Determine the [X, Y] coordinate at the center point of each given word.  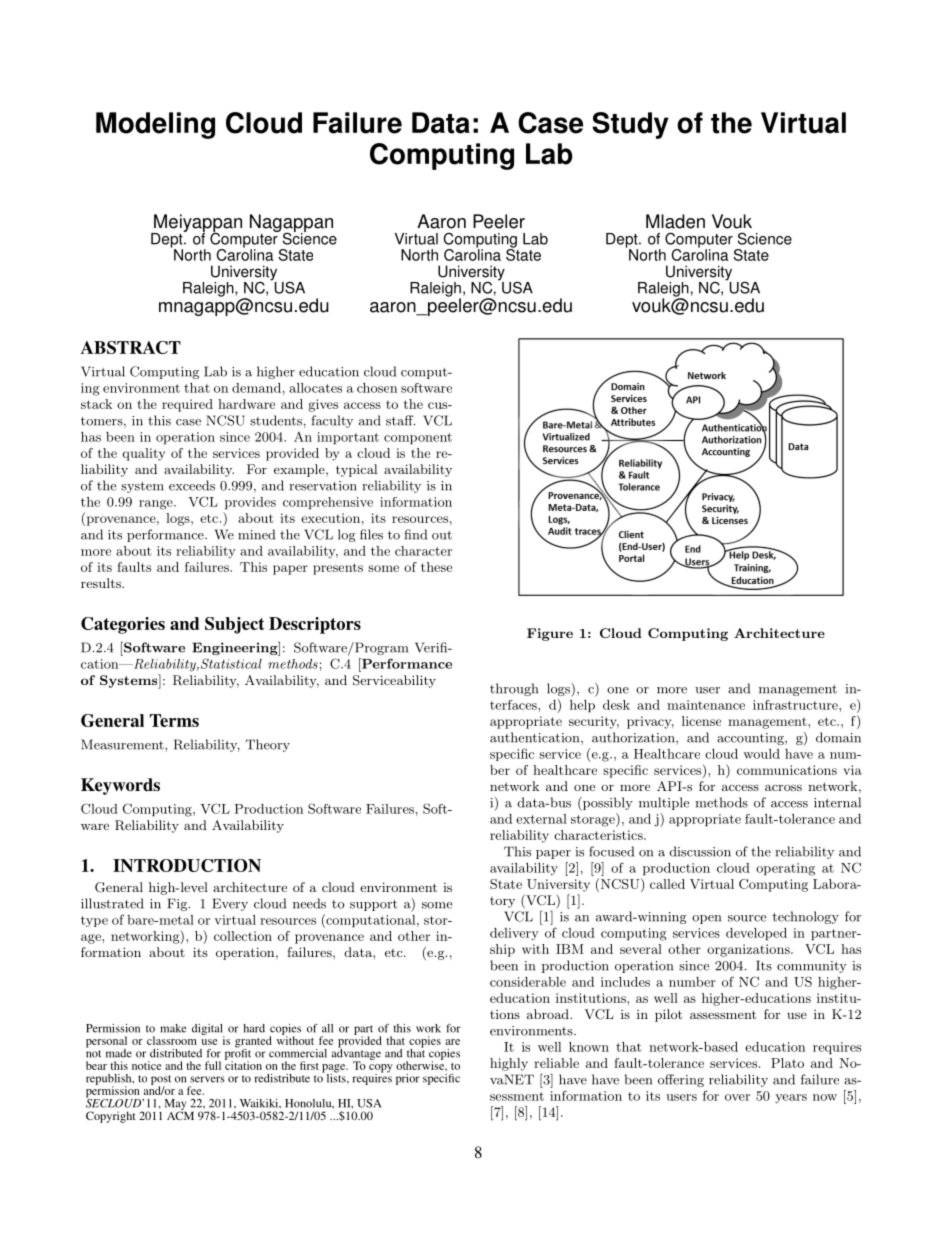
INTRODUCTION [187, 865]
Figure [550, 634]
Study [630, 125]
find [415, 534]
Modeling [155, 125]
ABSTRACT [131, 347]
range [157, 505]
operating [785, 869]
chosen [377, 388]
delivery [514, 934]
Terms [174, 720]
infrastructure [796, 705]
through [514, 689]
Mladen [675, 221]
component [418, 439]
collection [243, 936]
